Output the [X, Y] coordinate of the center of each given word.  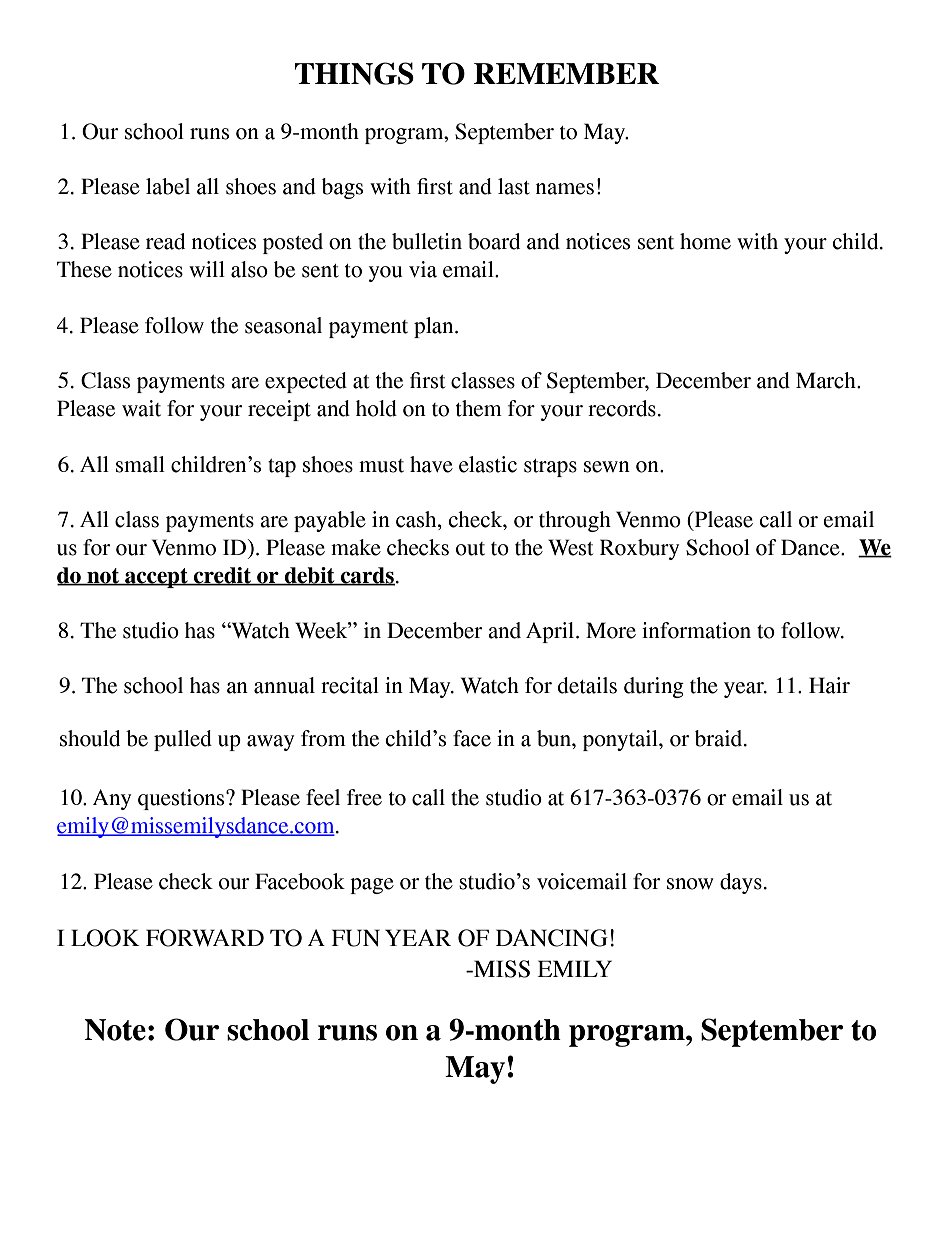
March [827, 380]
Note [115, 1030]
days [741, 883]
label [168, 186]
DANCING [552, 938]
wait [141, 408]
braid [720, 738]
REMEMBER [566, 73]
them [479, 408]
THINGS [354, 73]
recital [350, 685]
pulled [183, 740]
